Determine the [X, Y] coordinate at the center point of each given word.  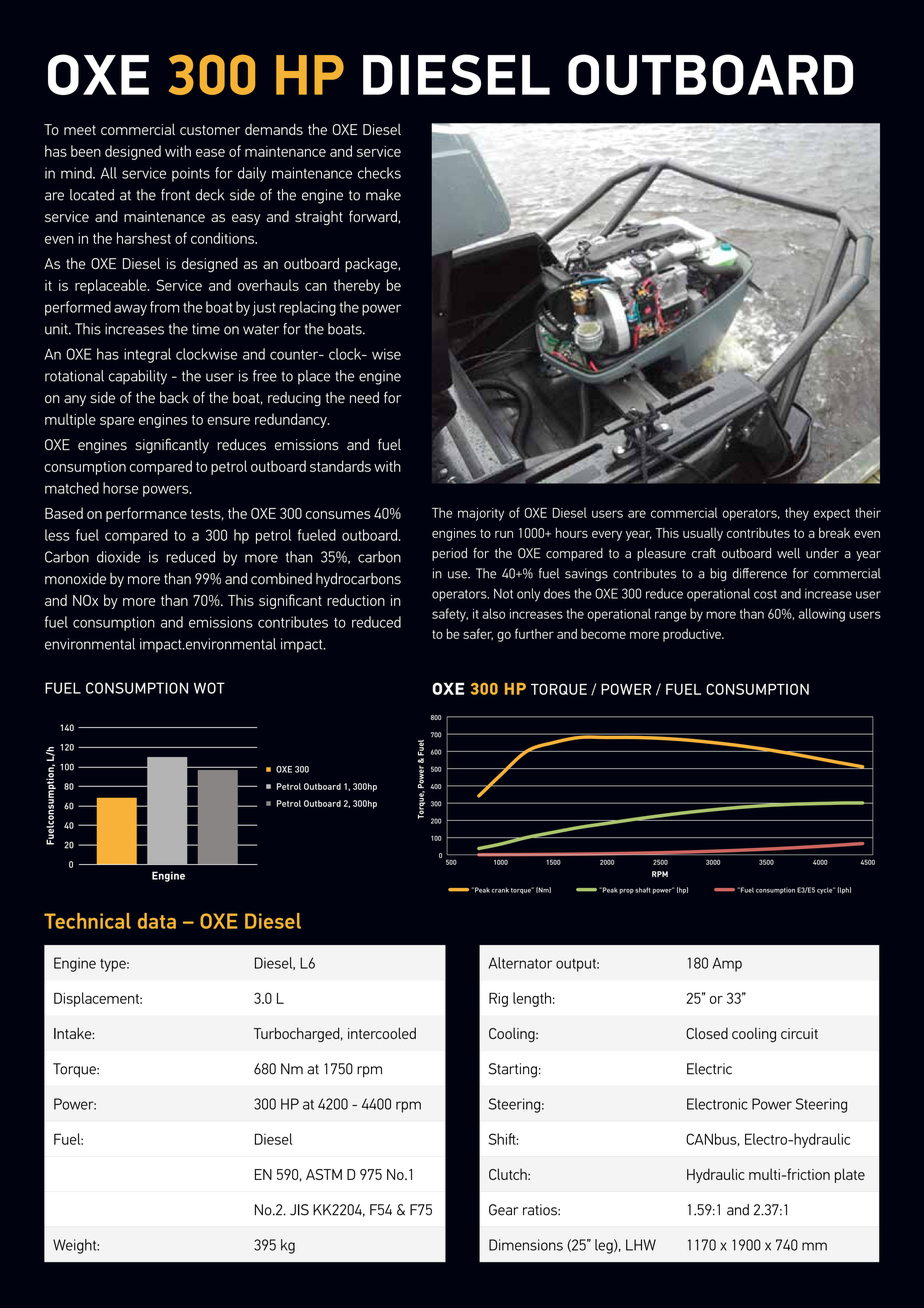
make [383, 195]
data [157, 921]
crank [500, 890]
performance [146, 514]
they [797, 514]
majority [481, 514]
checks [379, 173]
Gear [503, 1210]
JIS [299, 1210]
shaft [643, 890]
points [191, 174]
